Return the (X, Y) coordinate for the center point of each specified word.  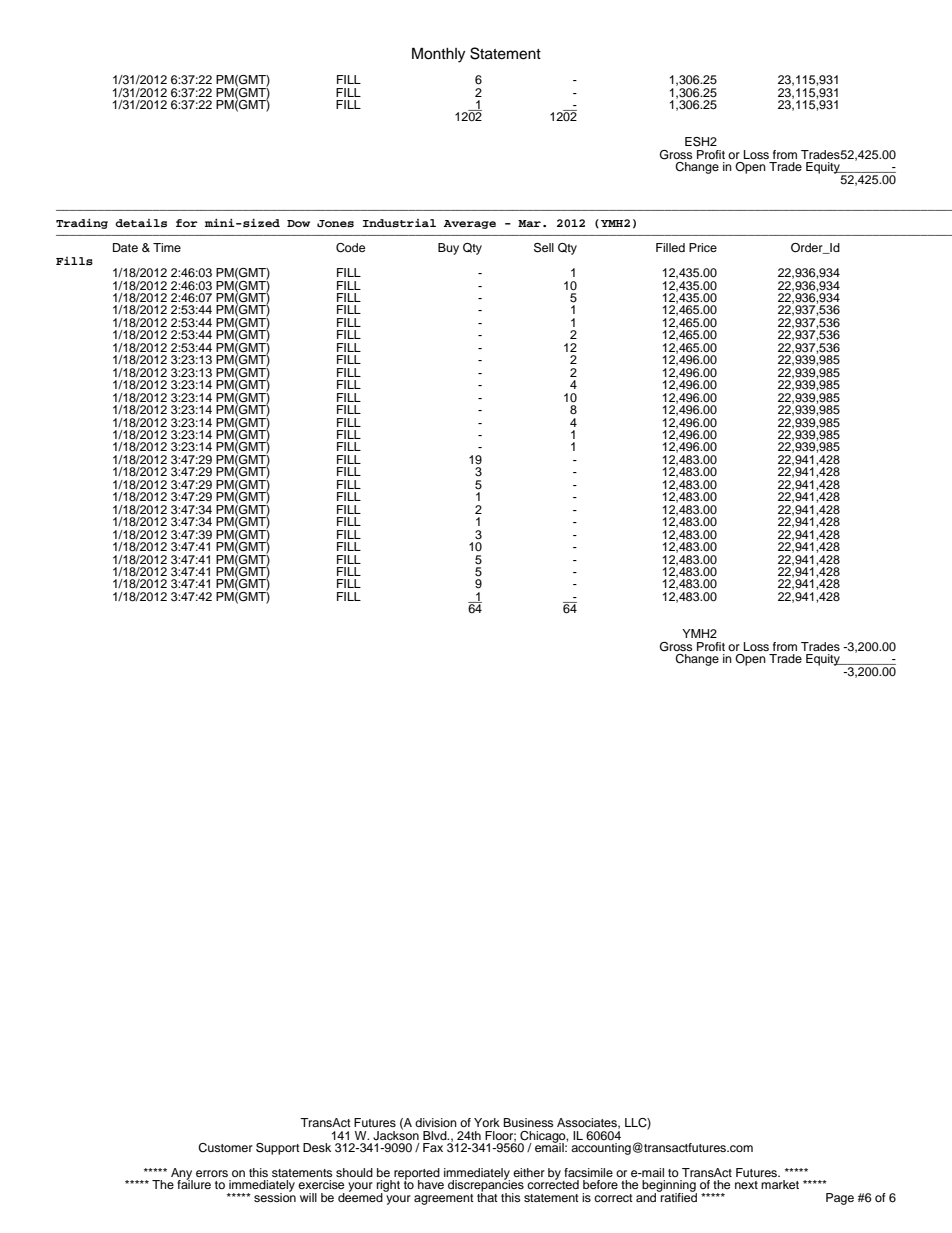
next (746, 1185)
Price (703, 247)
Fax (433, 1147)
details (141, 223)
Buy (448, 249)
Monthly (438, 55)
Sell (544, 248)
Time (167, 247)
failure (194, 1183)
